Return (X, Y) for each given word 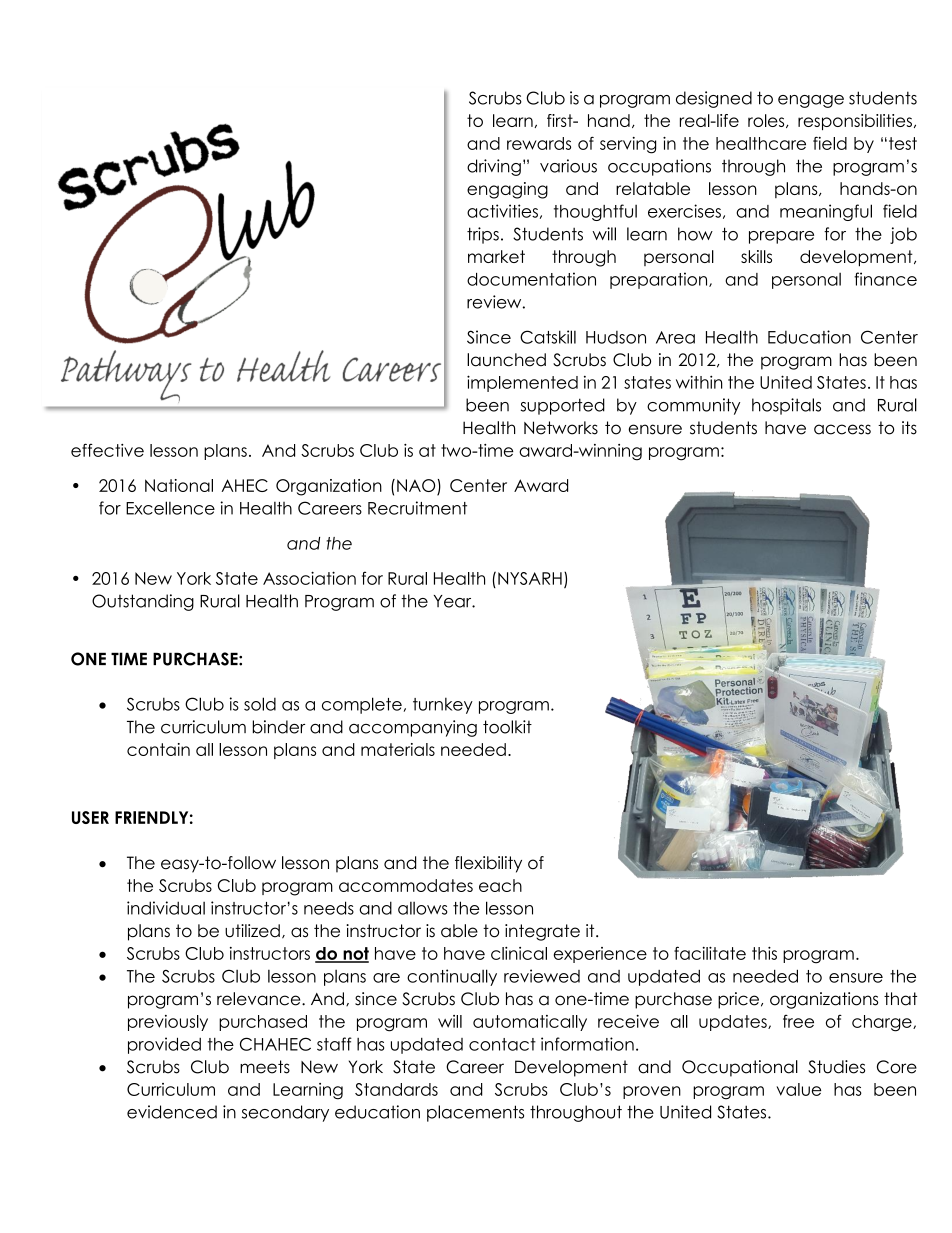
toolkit (507, 727)
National (179, 485)
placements (475, 1113)
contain (158, 749)
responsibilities (855, 122)
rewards (539, 143)
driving (494, 167)
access (842, 429)
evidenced (172, 1112)
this (764, 953)
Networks (561, 428)
